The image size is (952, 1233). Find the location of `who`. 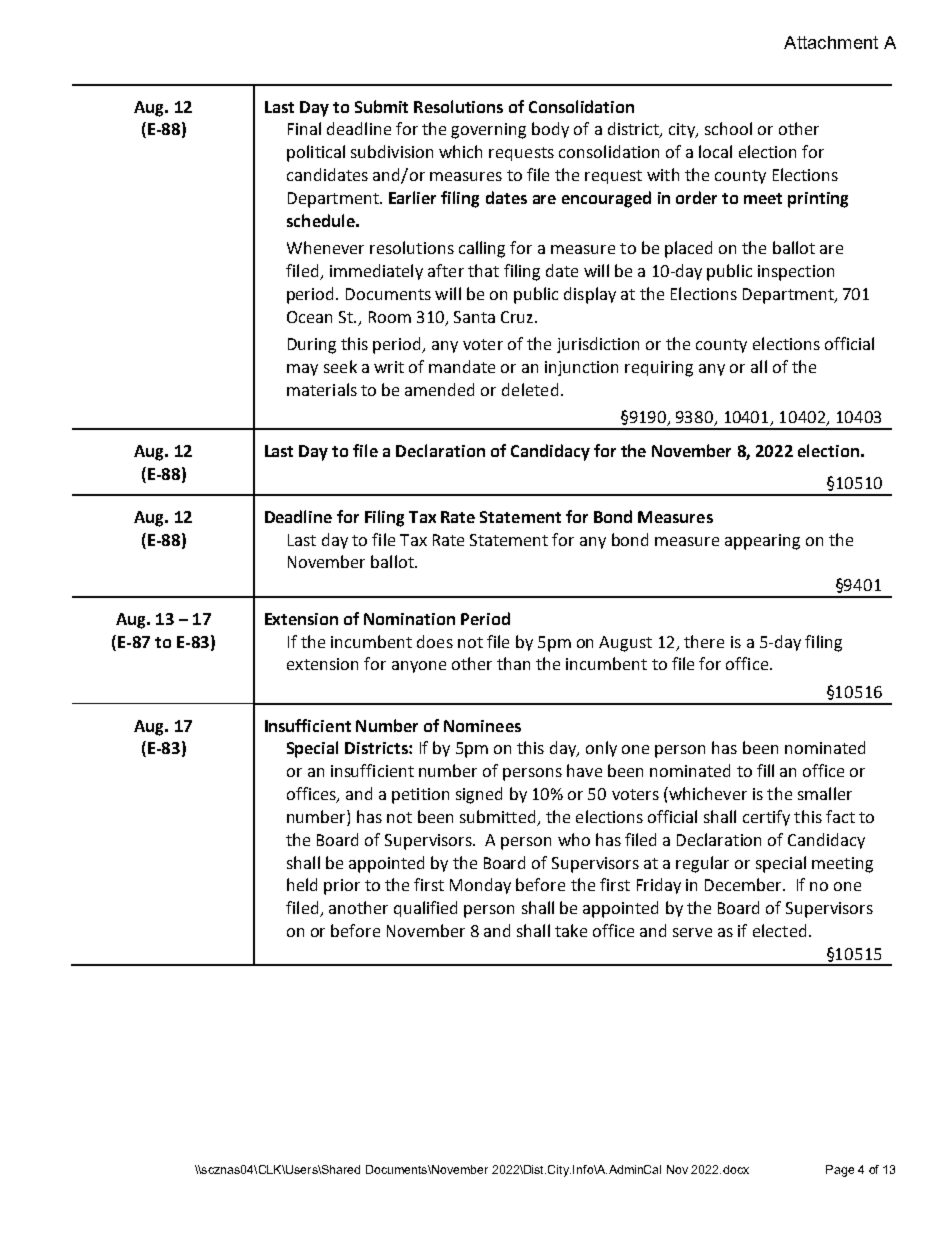

who is located at coordinates (574, 839).
